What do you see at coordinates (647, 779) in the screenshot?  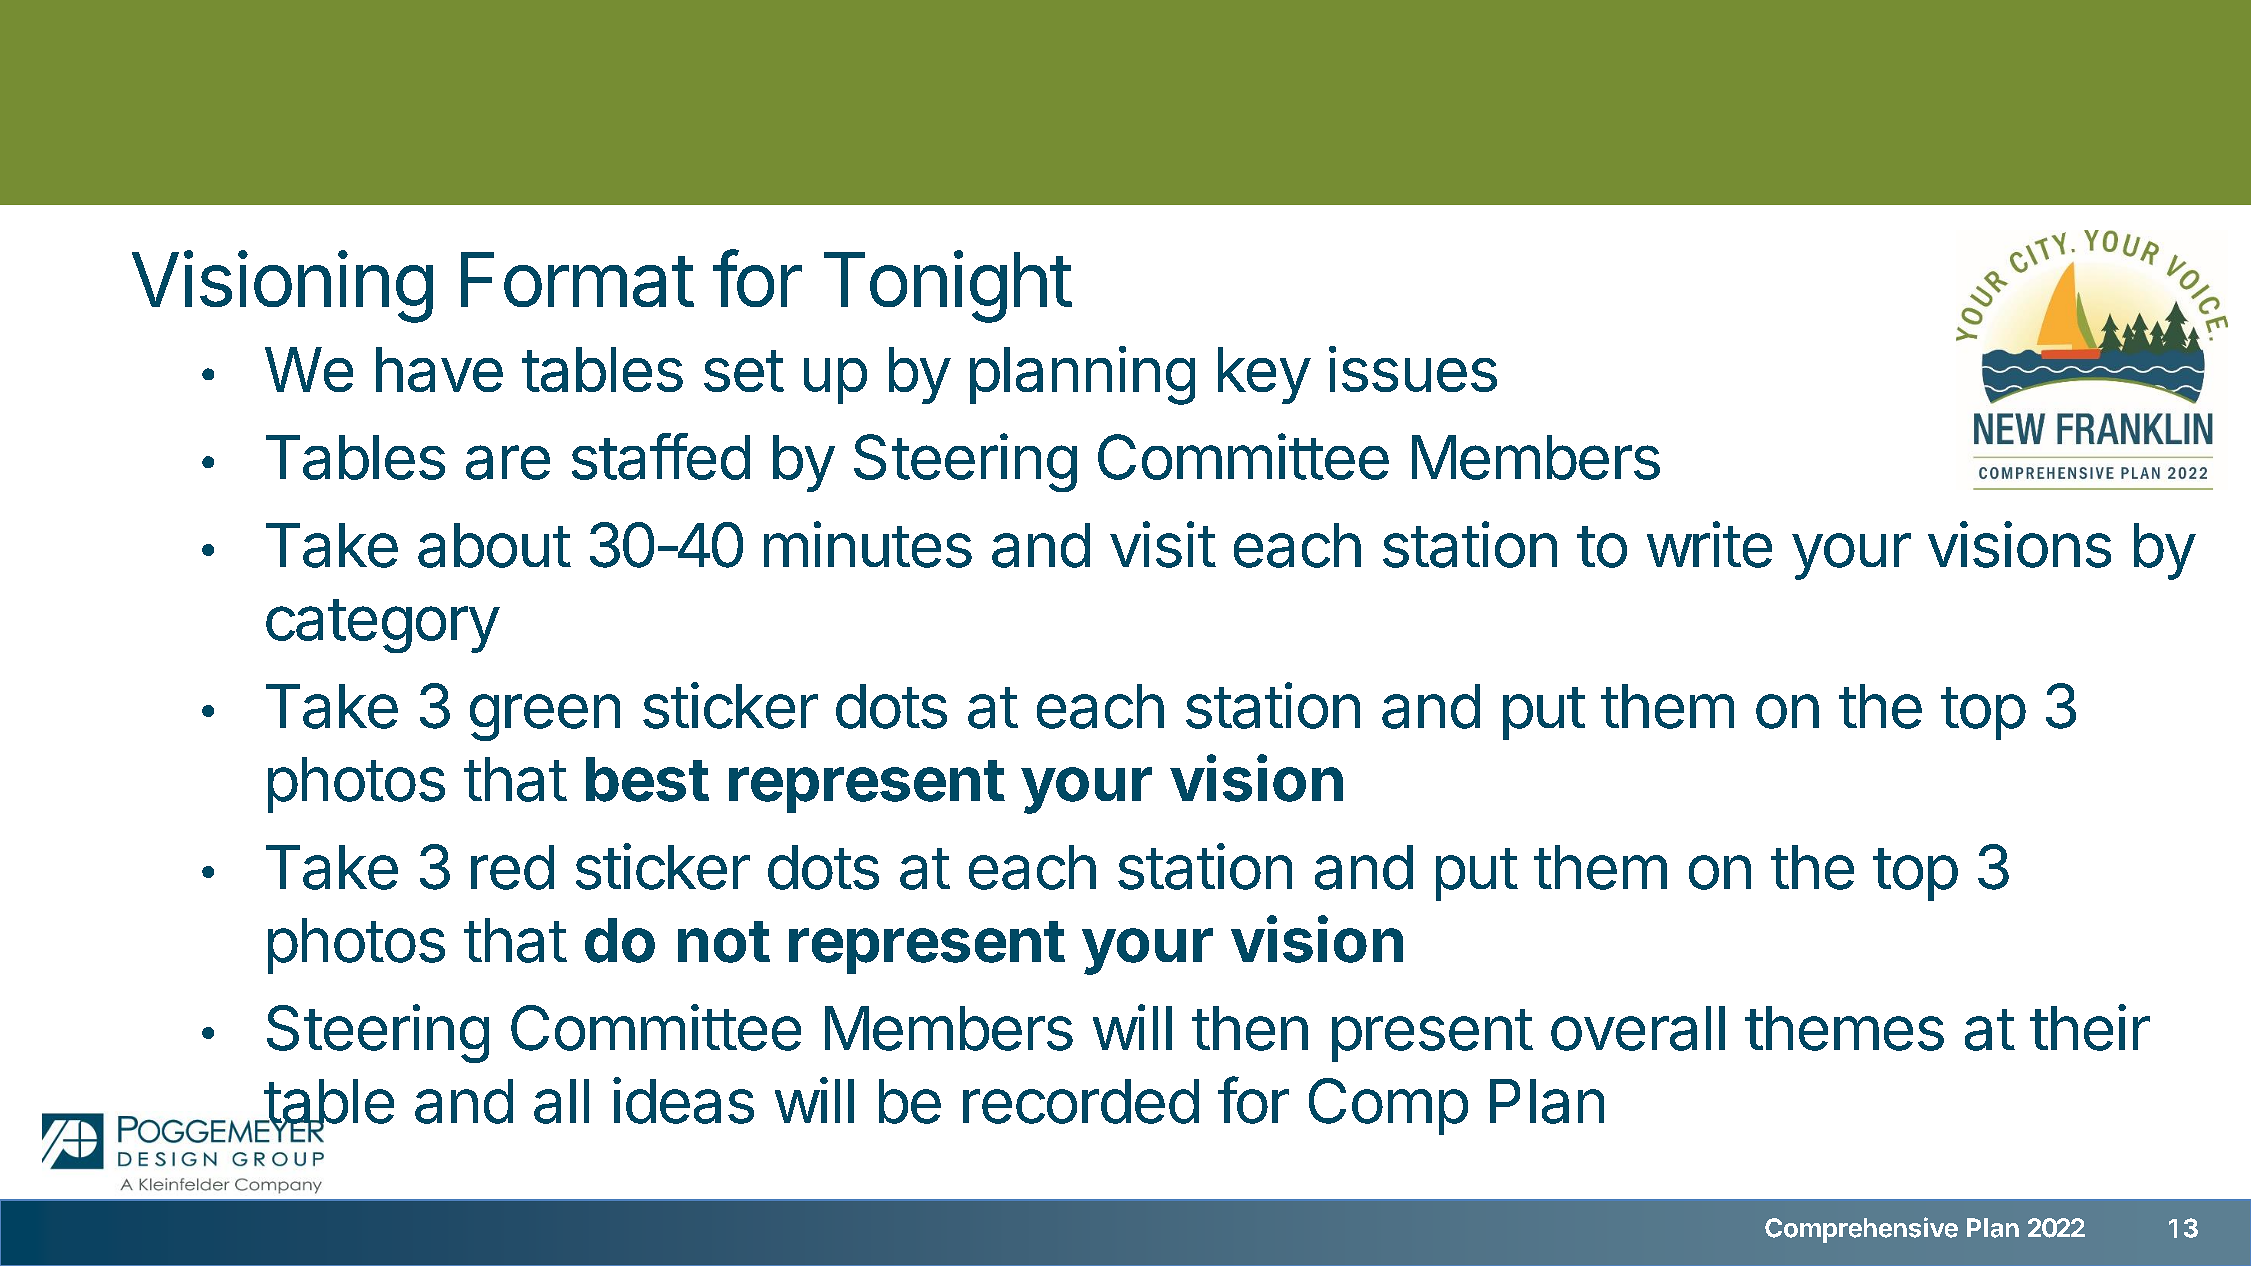 I see `best` at bounding box center [647, 779].
